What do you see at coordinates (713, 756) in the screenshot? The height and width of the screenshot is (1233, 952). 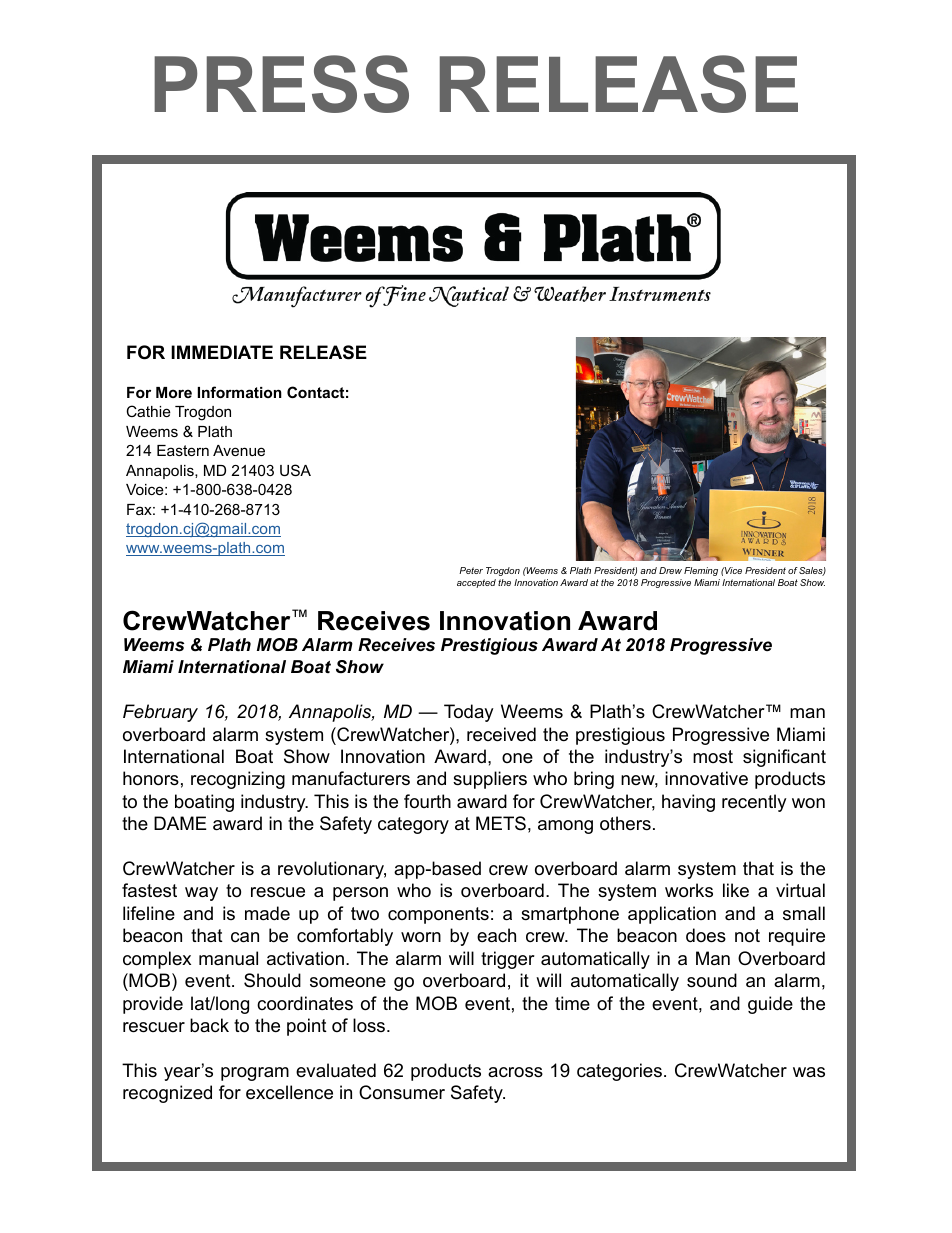 I see `most` at bounding box center [713, 756].
